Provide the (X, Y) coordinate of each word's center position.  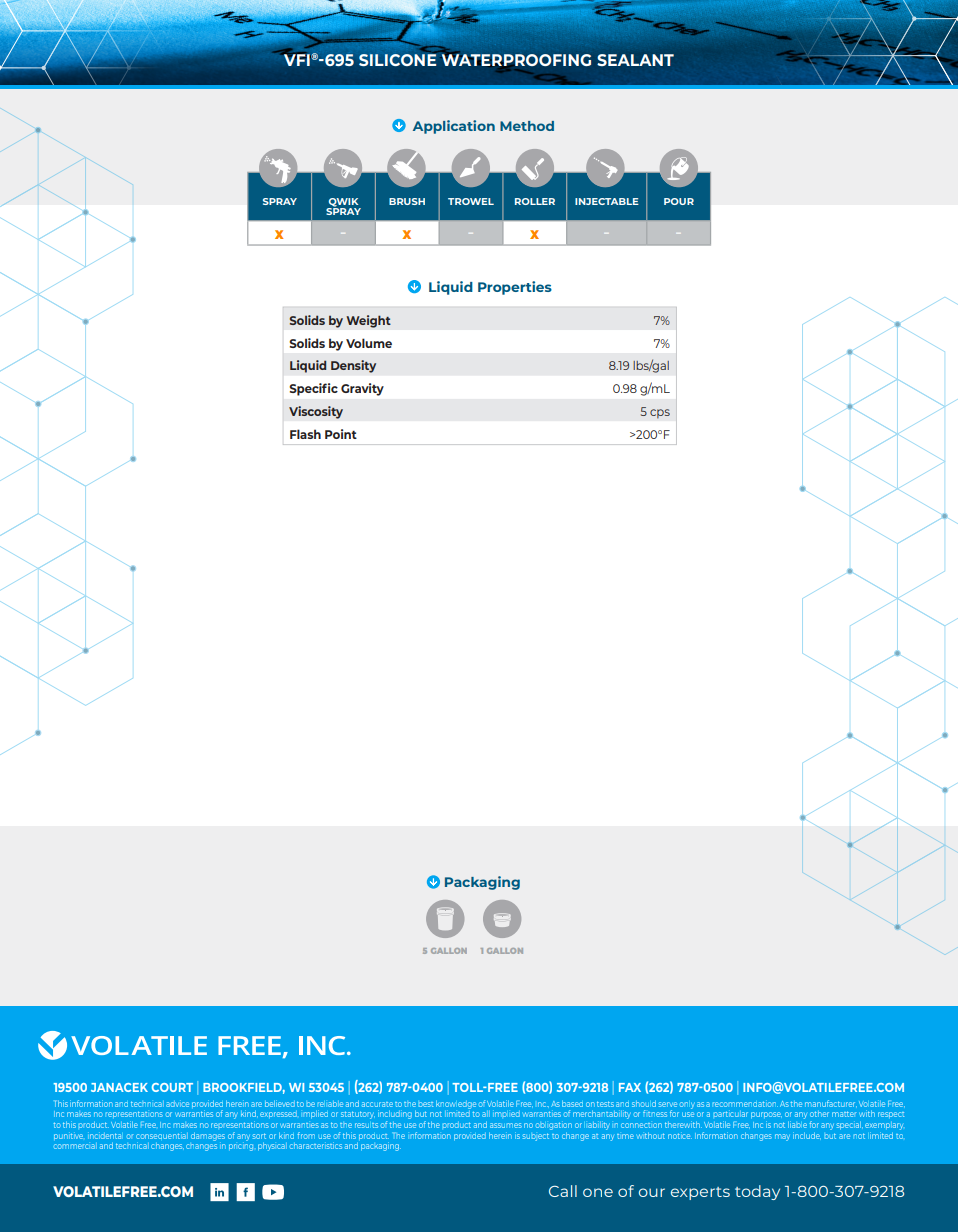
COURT (172, 1087)
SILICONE (397, 60)
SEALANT (635, 60)
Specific (313, 389)
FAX (630, 1087)
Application (454, 127)
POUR (679, 201)
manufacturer (831, 1103)
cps (660, 414)
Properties (515, 288)
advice (177, 1104)
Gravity (362, 389)
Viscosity (316, 412)
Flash (305, 434)
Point (341, 434)
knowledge (456, 1104)
